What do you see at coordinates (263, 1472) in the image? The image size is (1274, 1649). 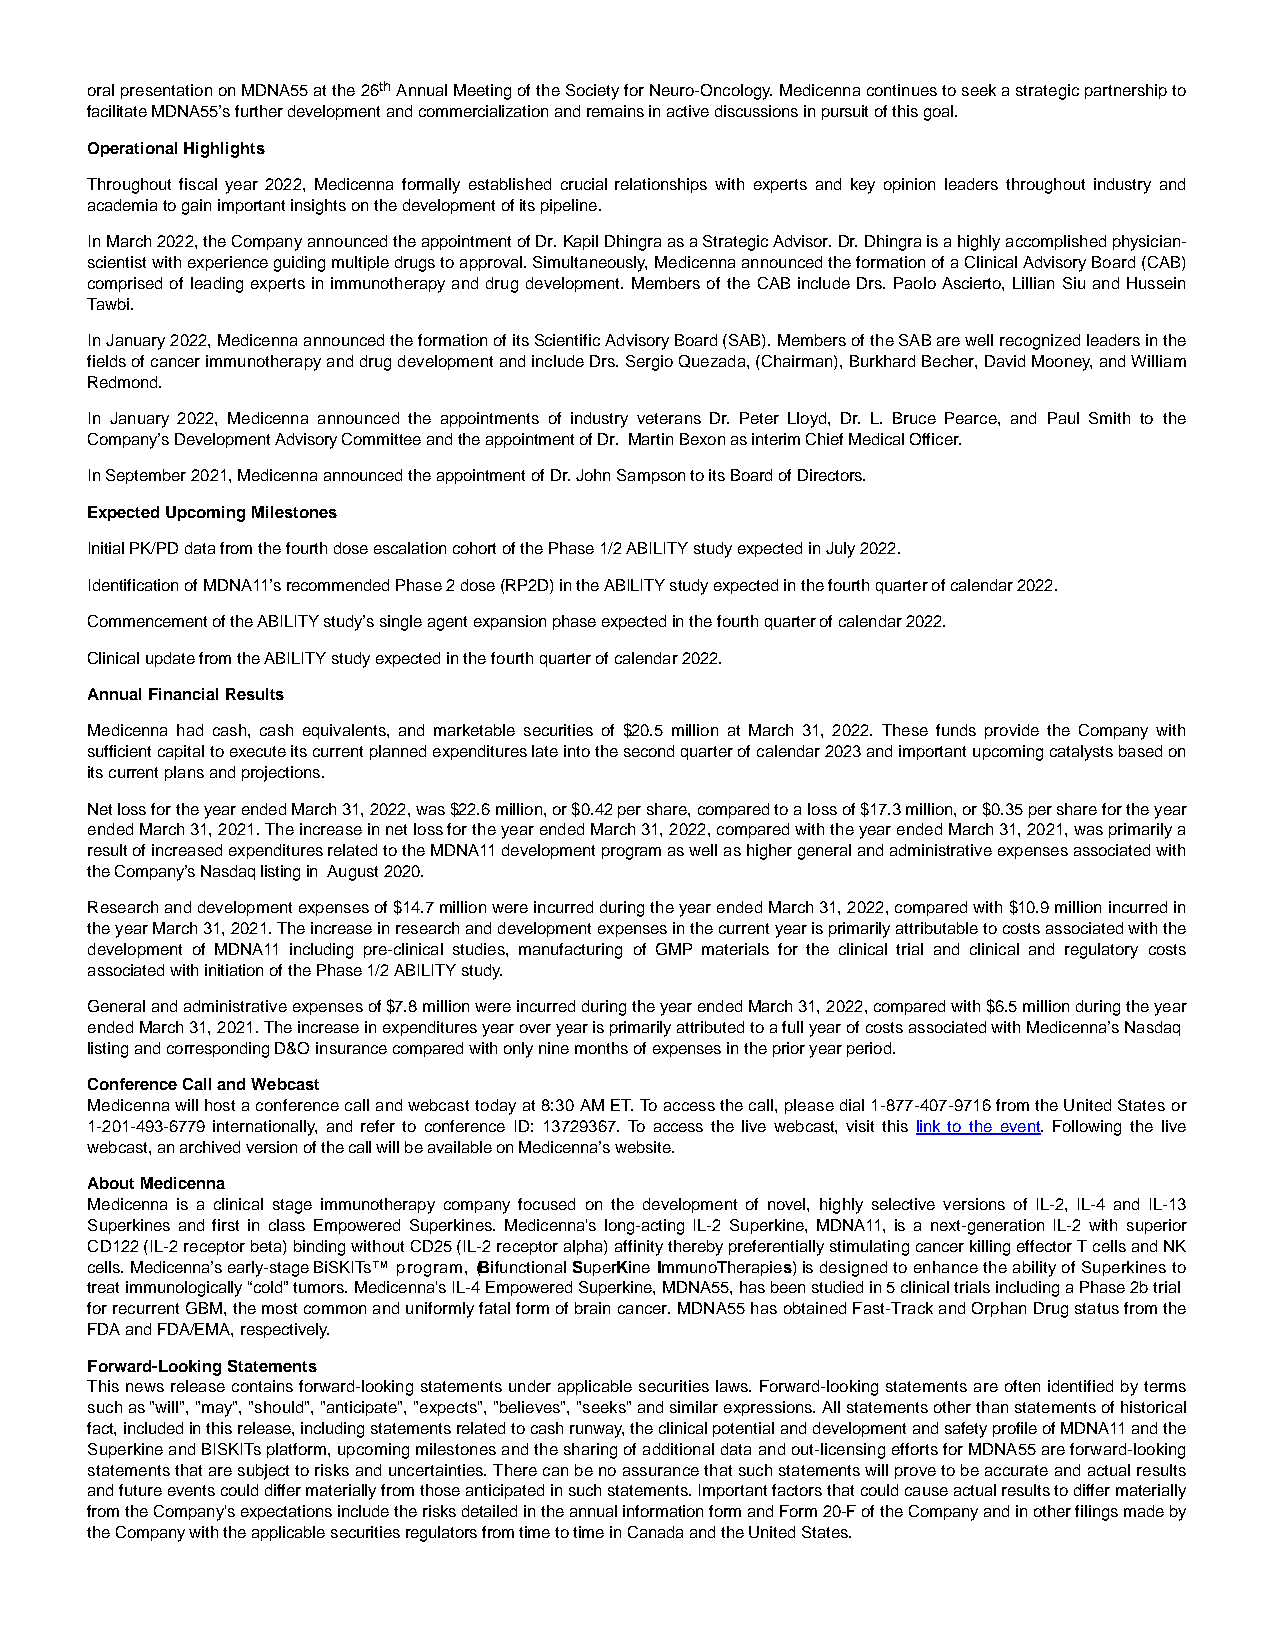 I see `subject` at bounding box center [263, 1472].
